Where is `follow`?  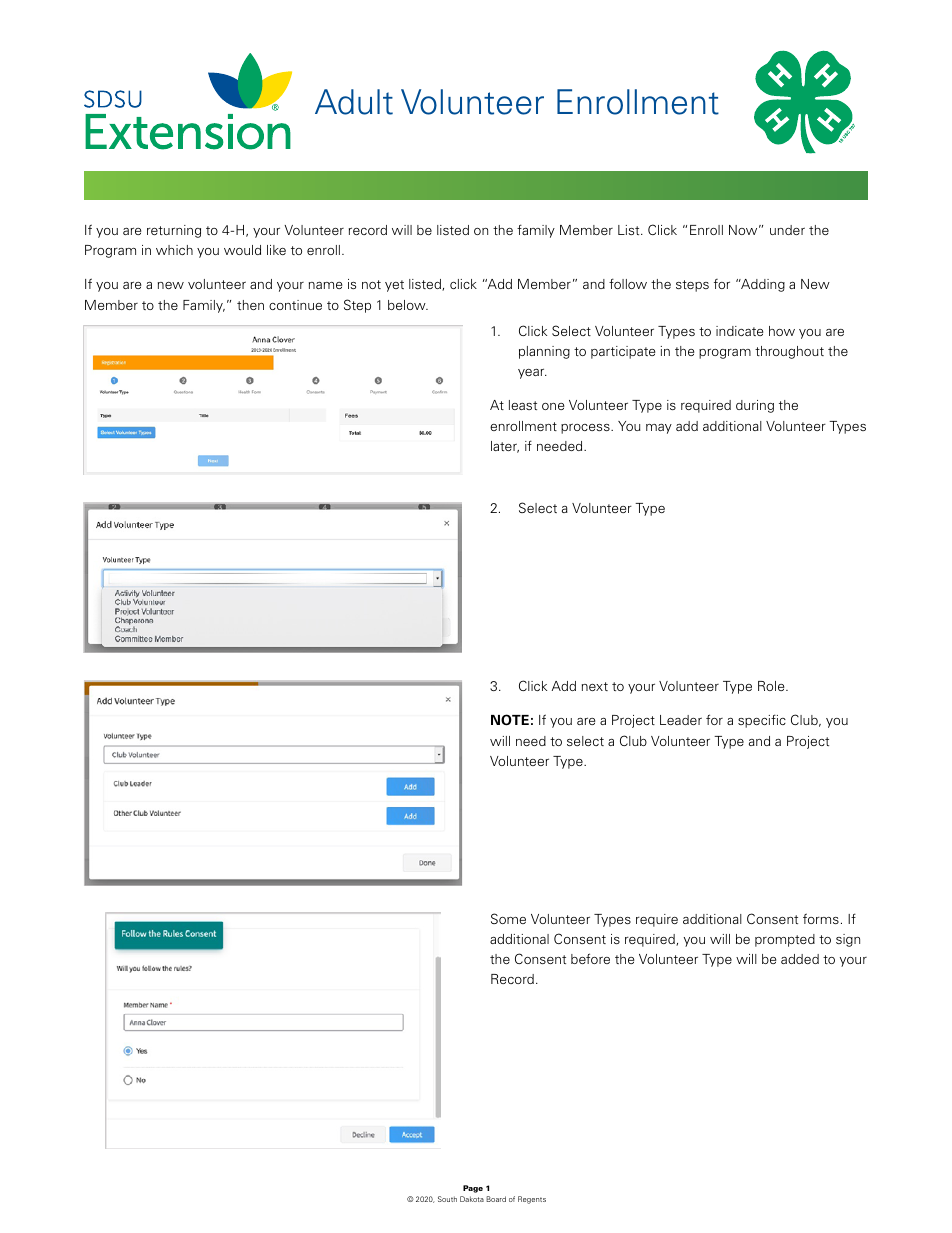 follow is located at coordinates (628, 283).
